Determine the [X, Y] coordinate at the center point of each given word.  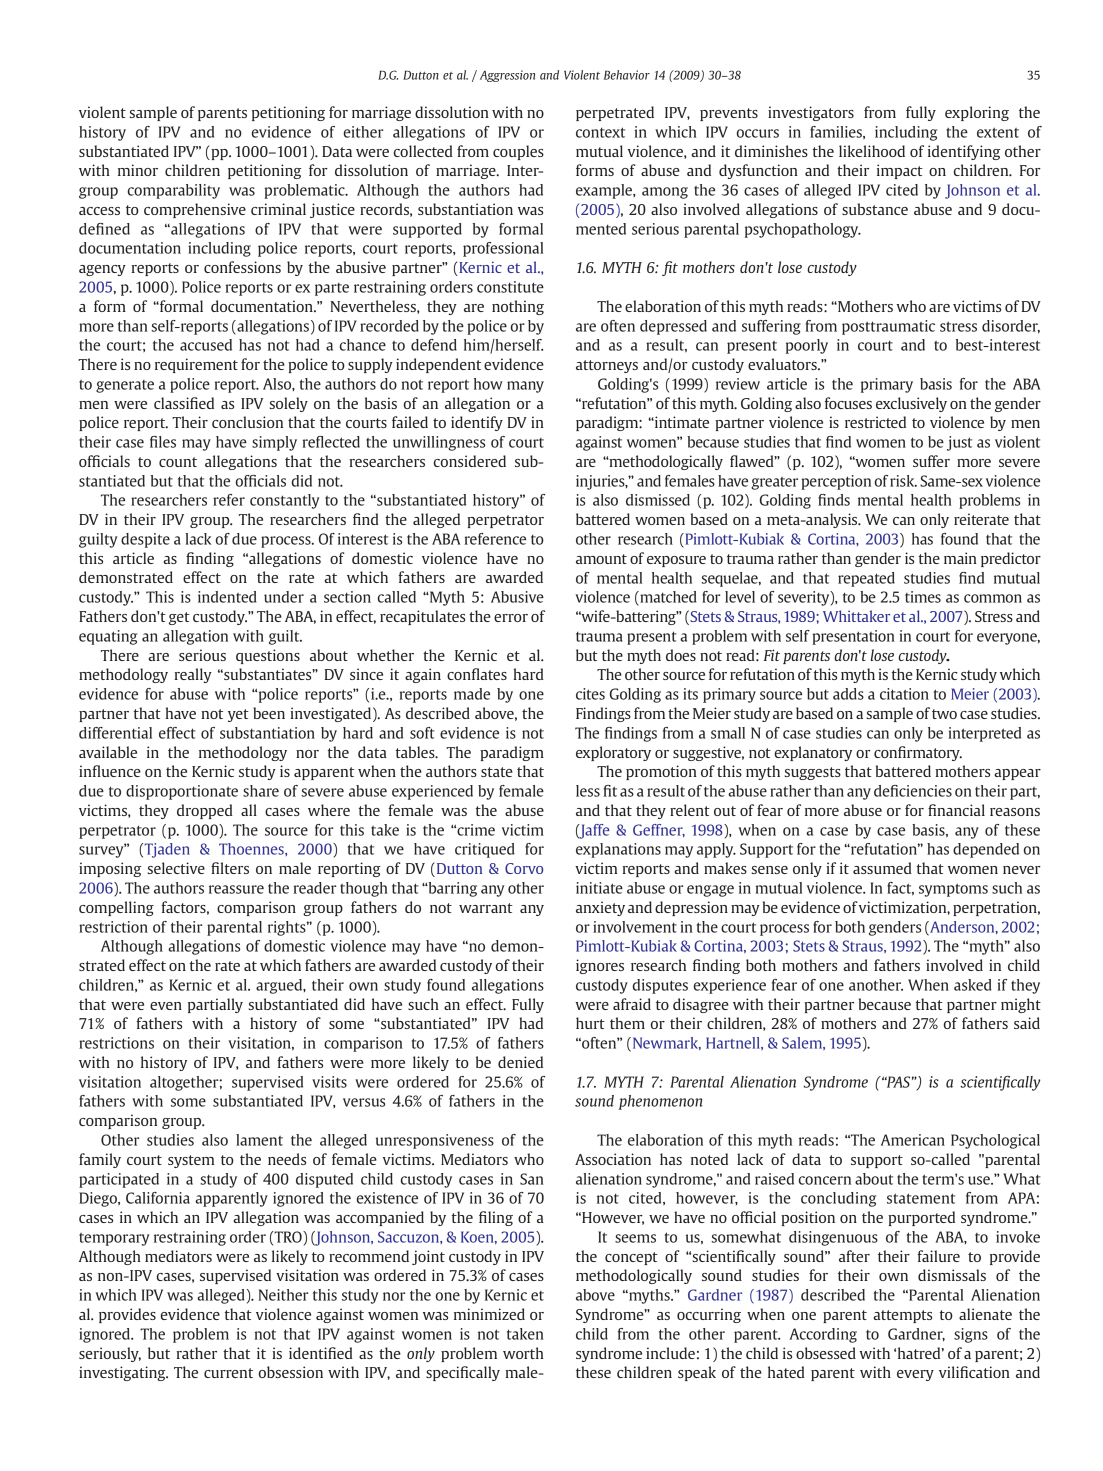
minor [138, 170]
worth [523, 1353]
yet [238, 715]
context [600, 132]
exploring [977, 113]
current [228, 1373]
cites [590, 694]
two [944, 714]
